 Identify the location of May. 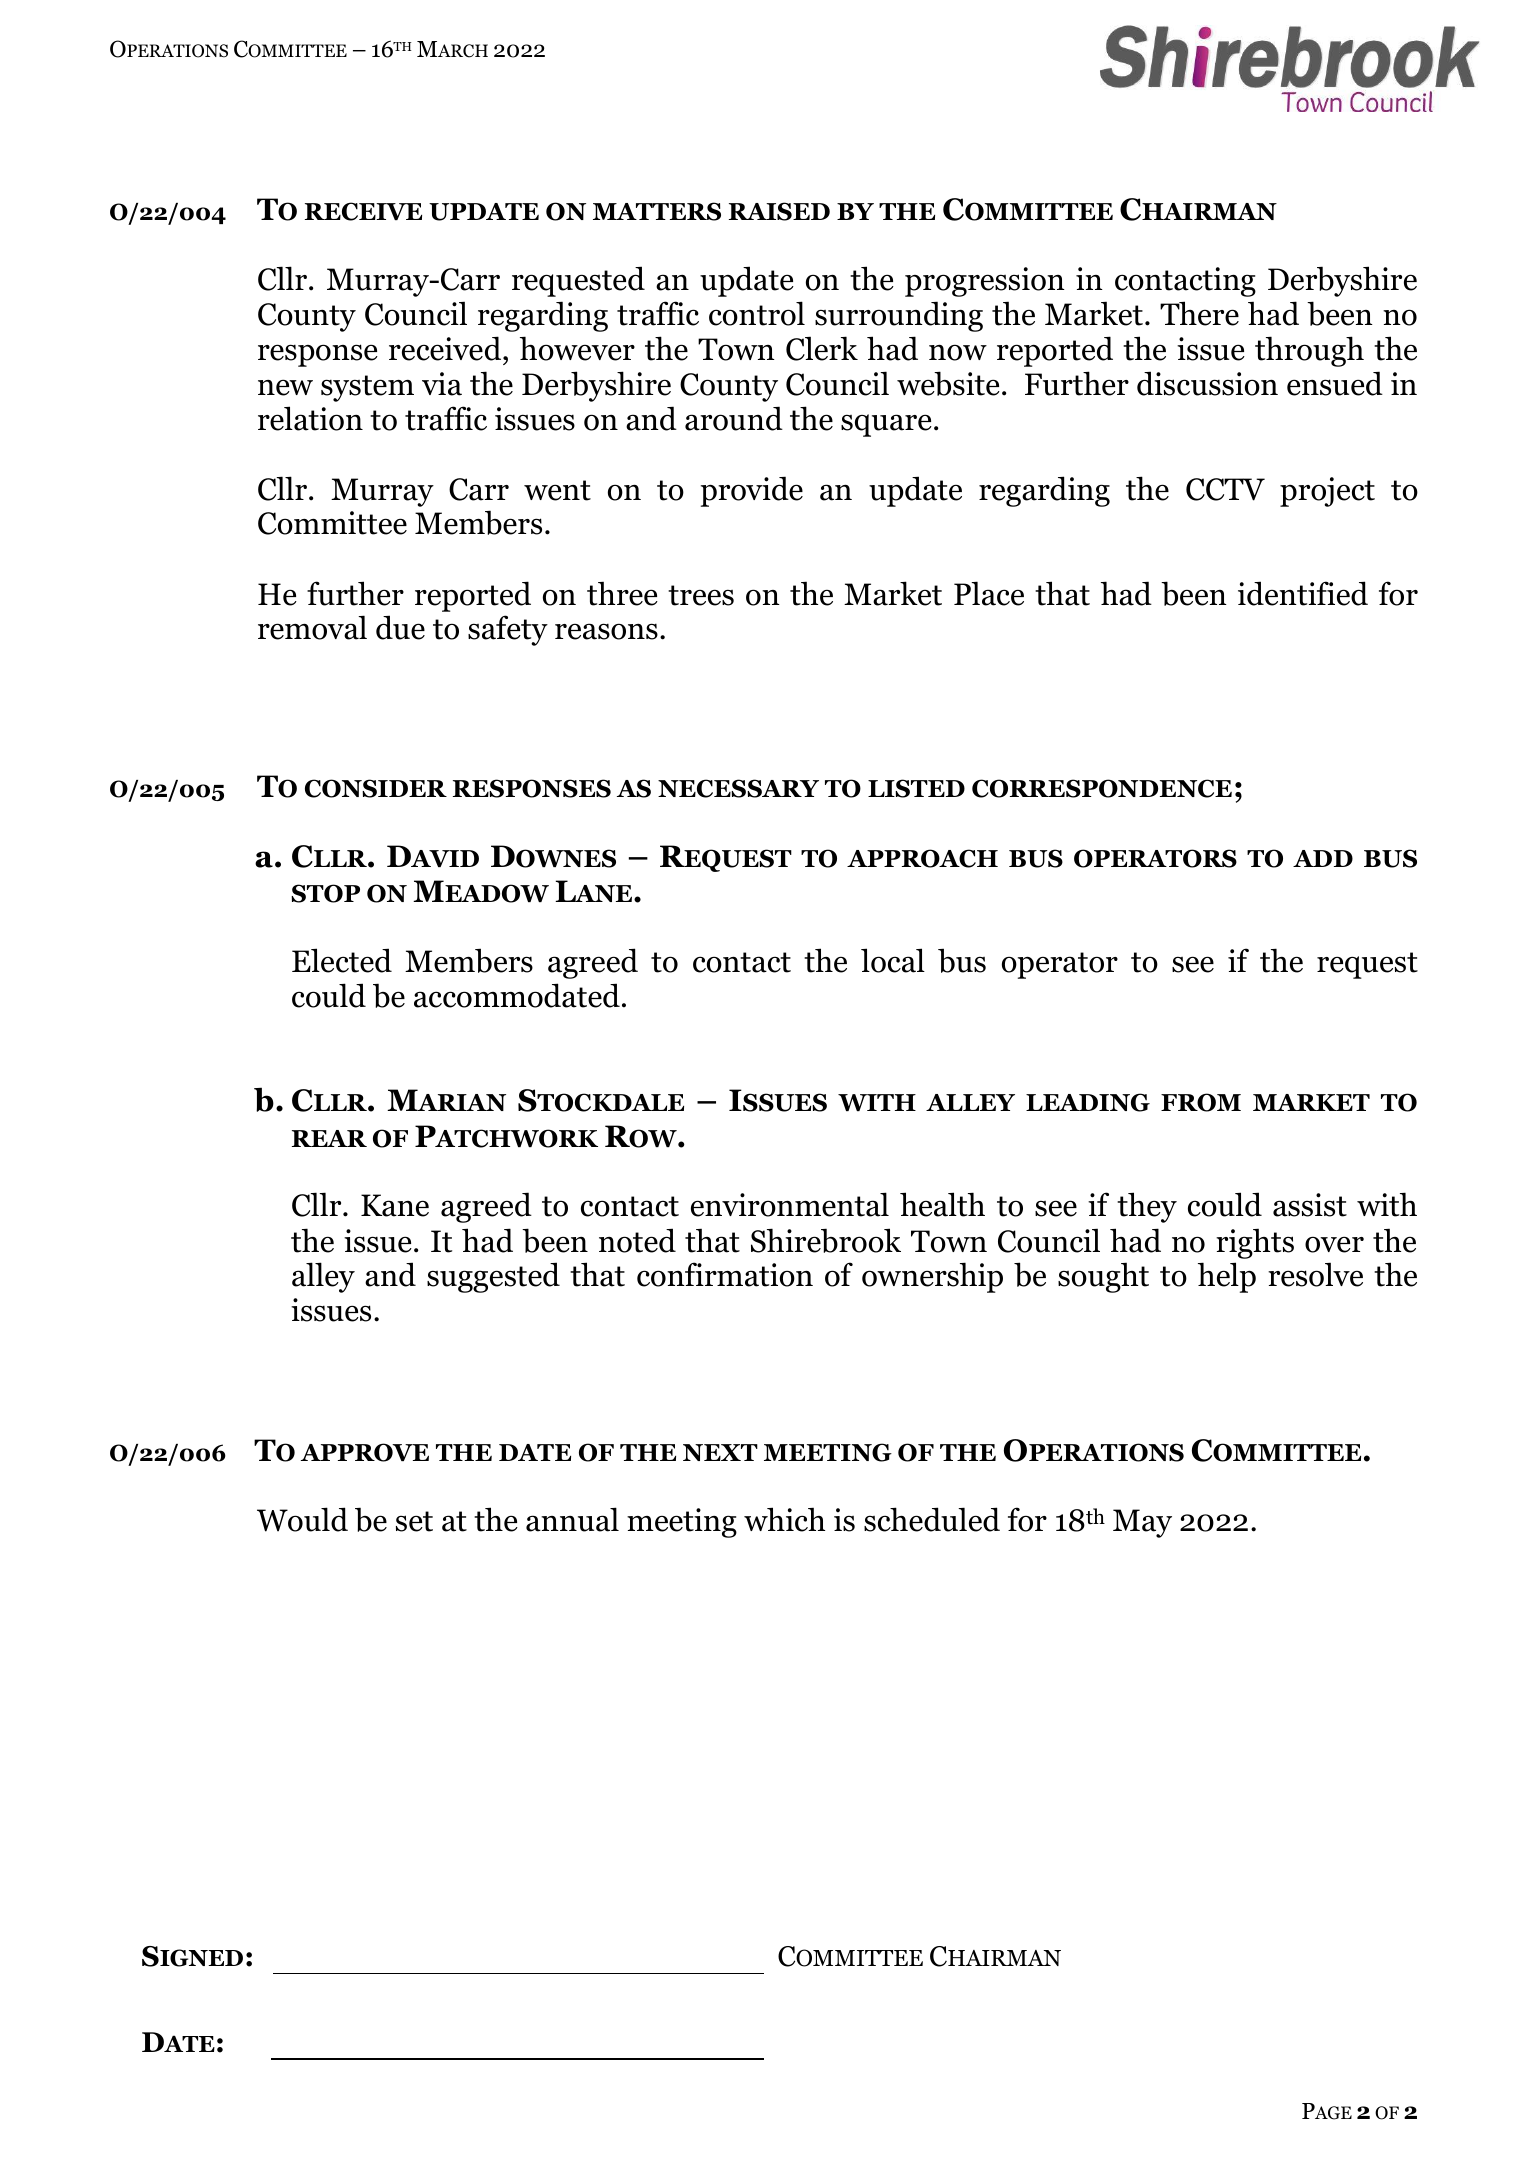
(1142, 1523).
